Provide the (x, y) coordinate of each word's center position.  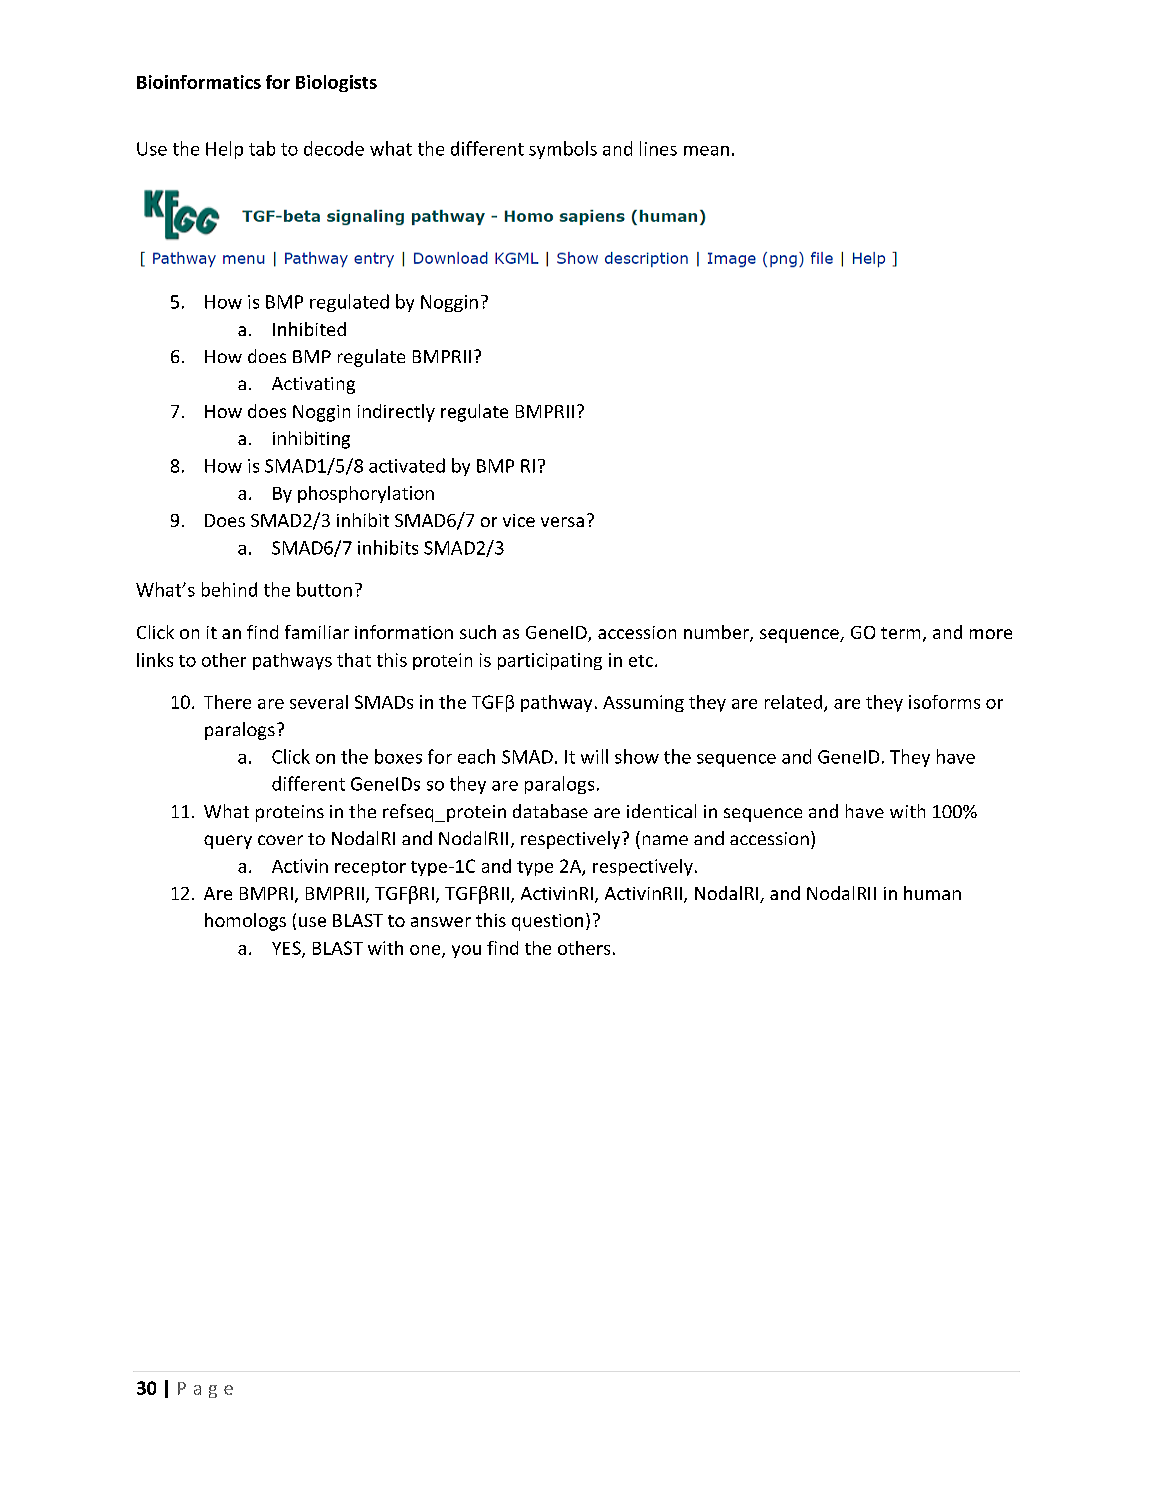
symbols (563, 150)
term (900, 633)
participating (550, 661)
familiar (317, 632)
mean (706, 151)
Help (224, 150)
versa (562, 522)
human (932, 893)
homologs (245, 922)
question (547, 922)
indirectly (396, 413)
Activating (313, 385)
